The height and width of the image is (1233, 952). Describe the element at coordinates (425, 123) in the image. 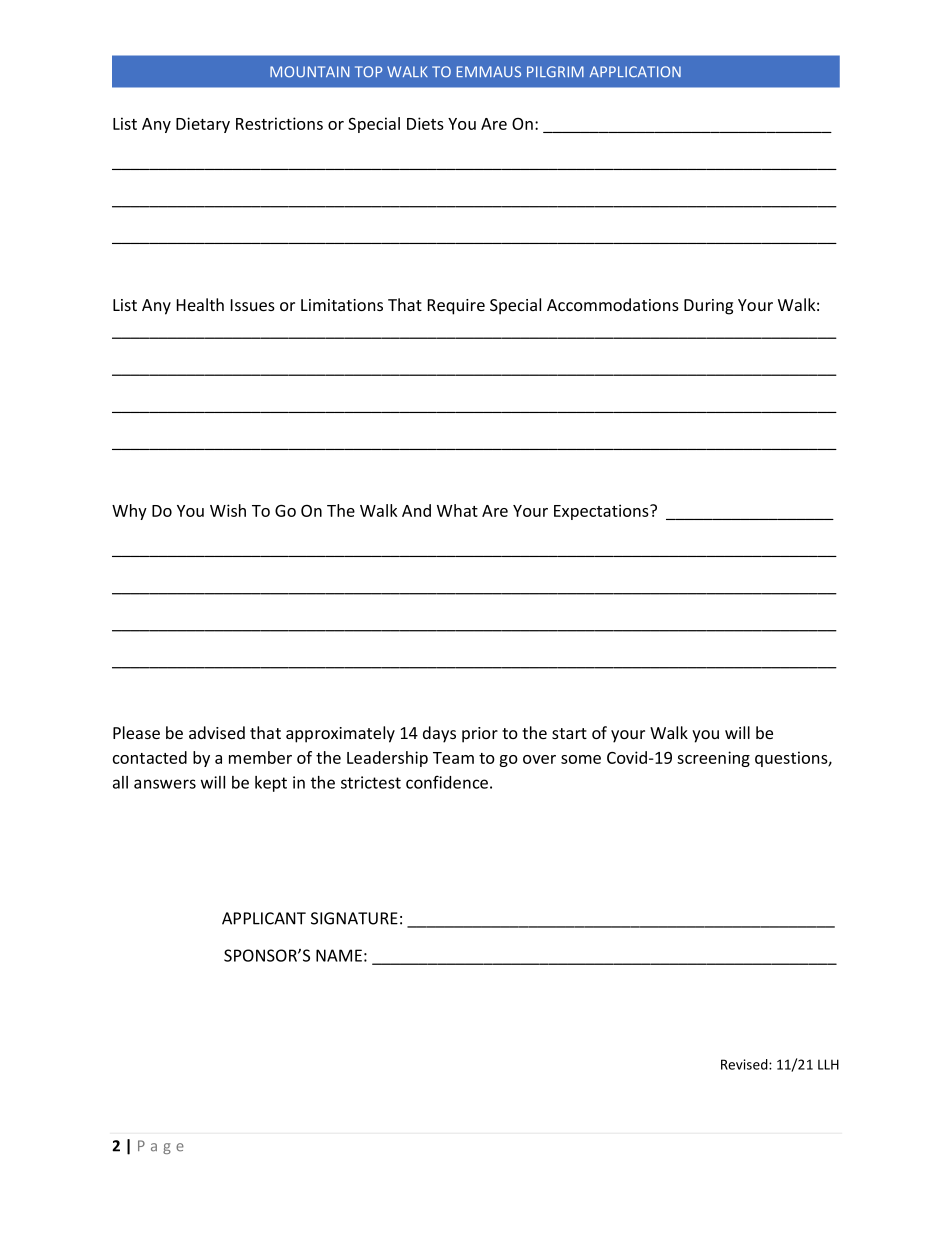

I see `Diets` at that location.
